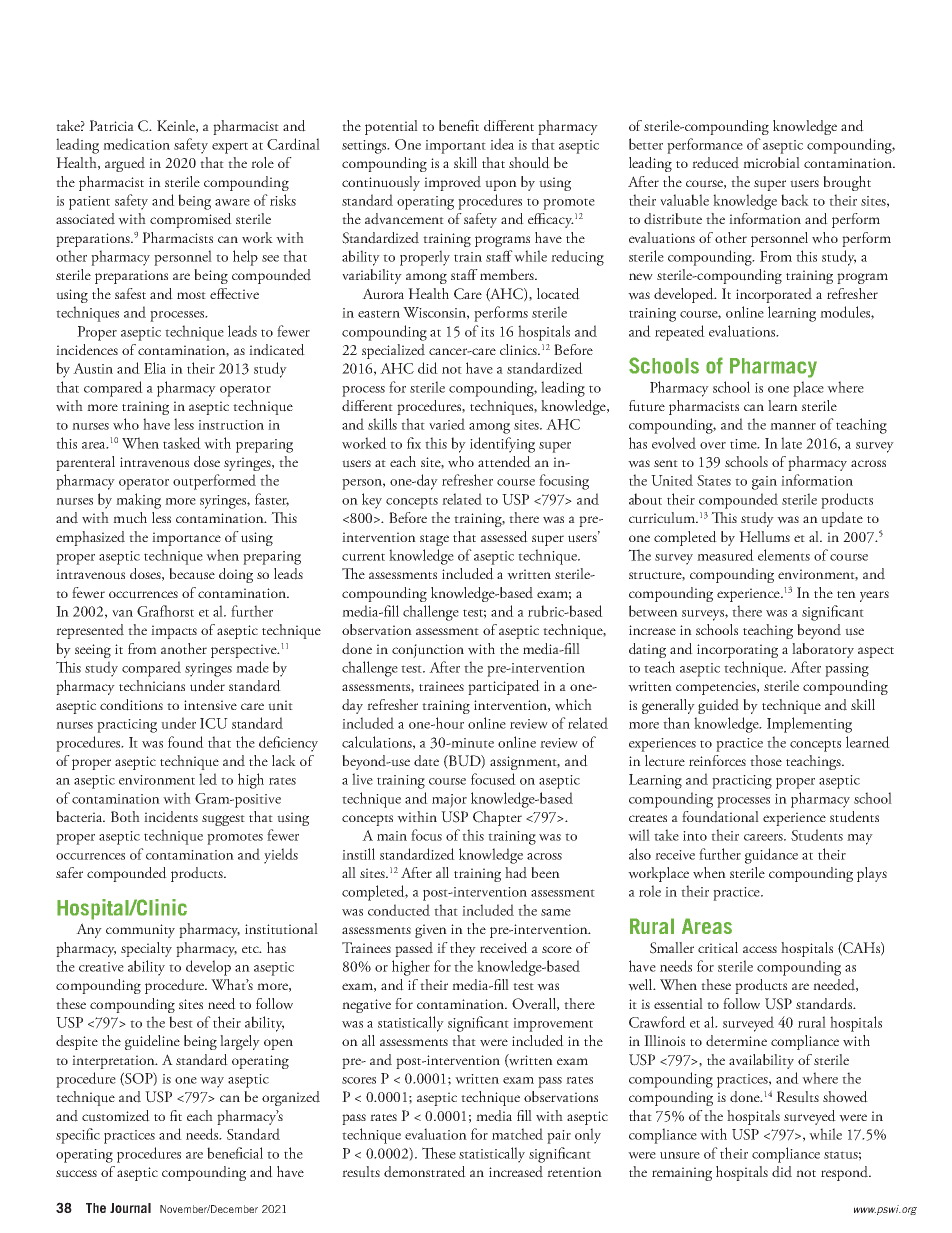  I want to click on demonstrated, so click(425, 1172).
